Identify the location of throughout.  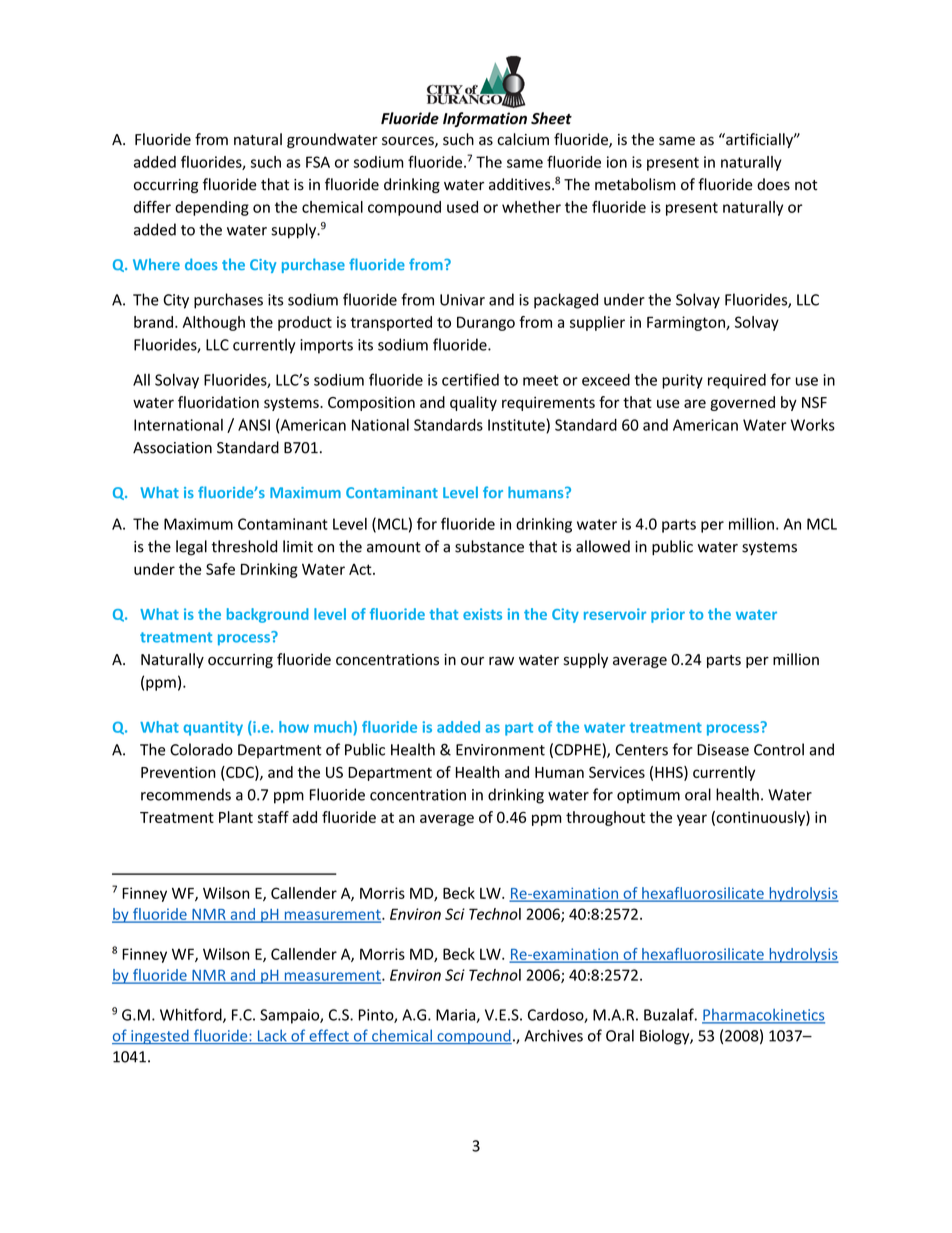
(605, 818).
